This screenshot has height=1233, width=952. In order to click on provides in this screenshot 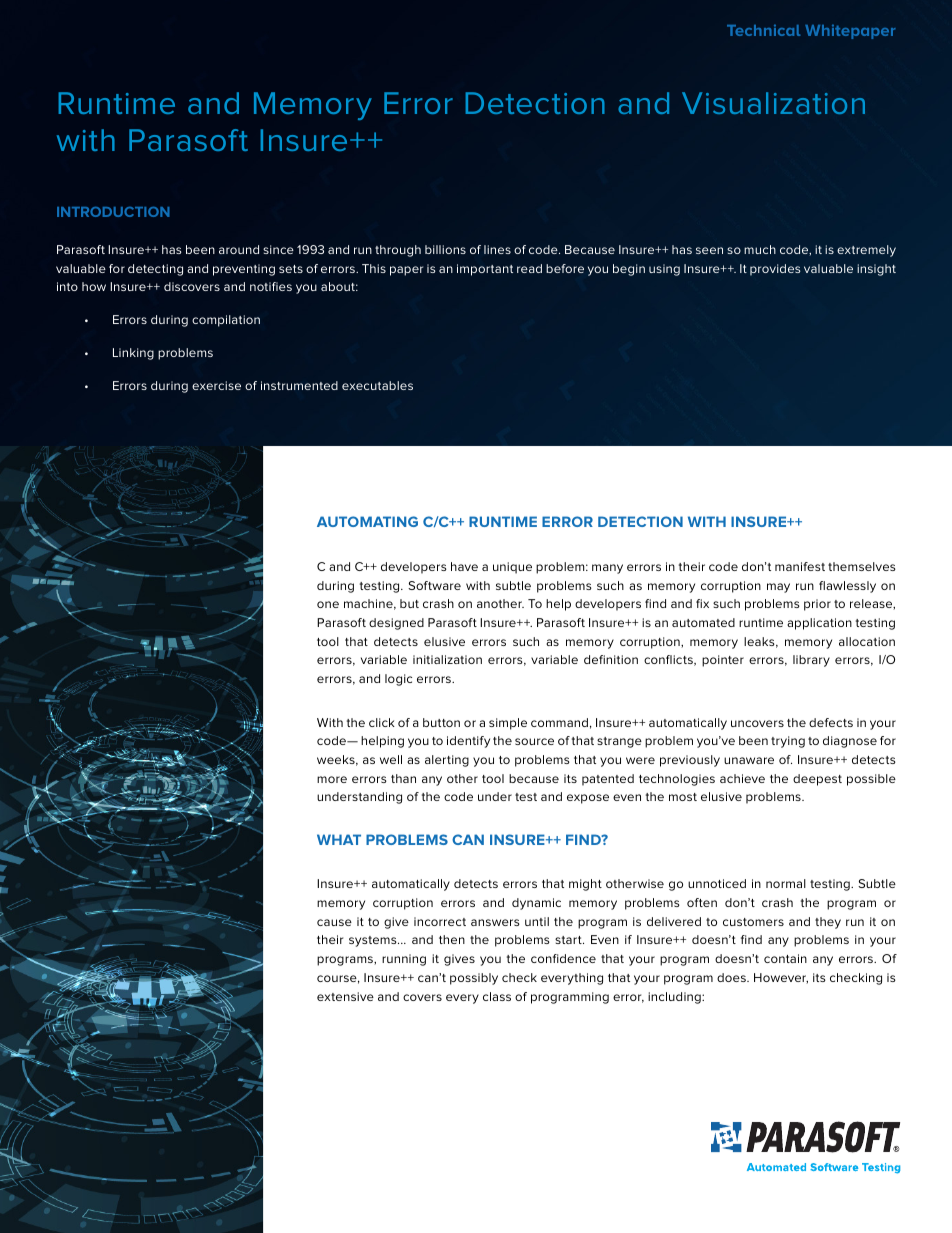, I will do `click(775, 270)`.
